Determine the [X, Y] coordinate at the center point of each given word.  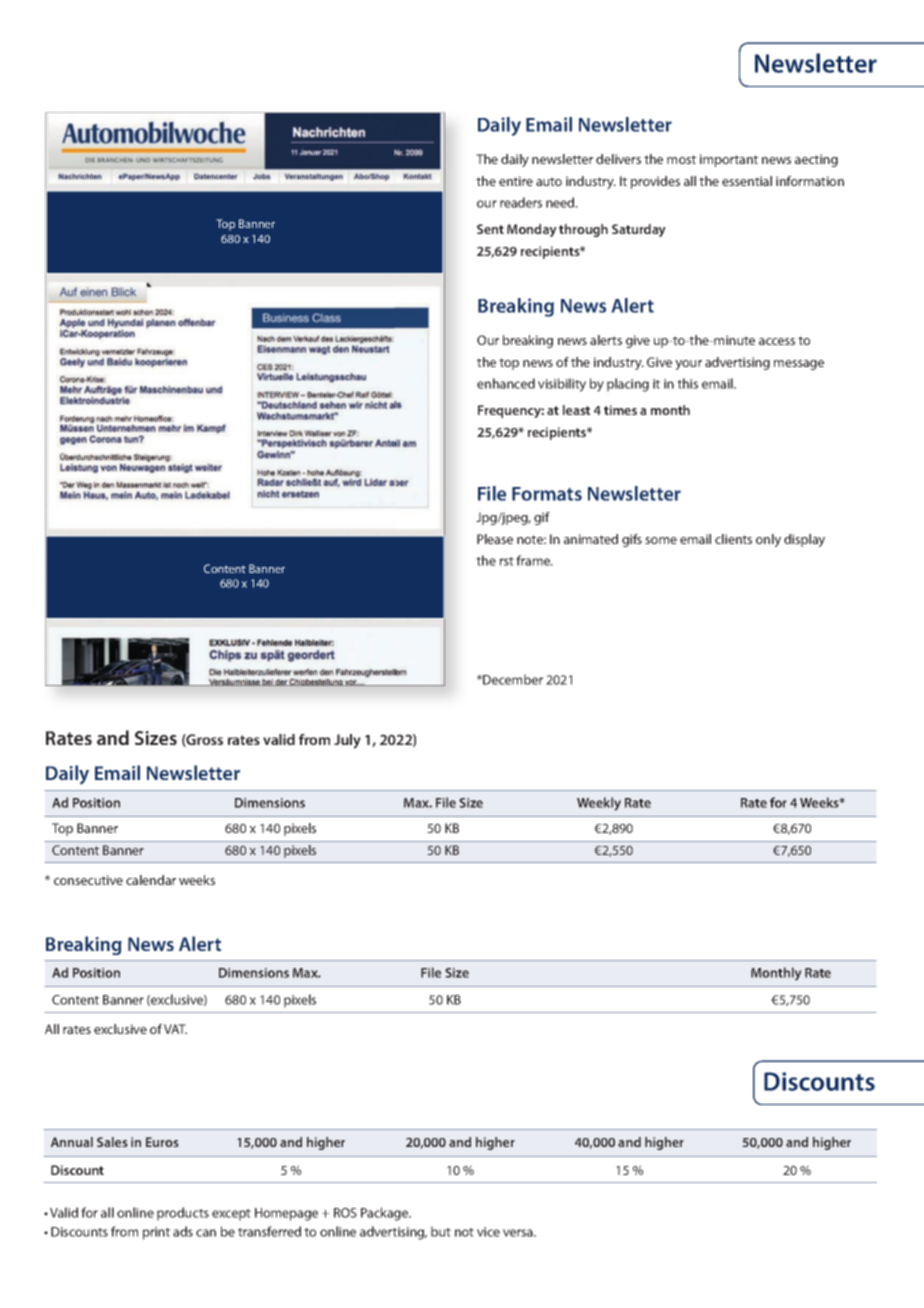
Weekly [599, 804]
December [512, 679]
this [687, 383]
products [183, 1214]
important [729, 160]
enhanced [506, 383]
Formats [547, 494]
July [347, 741]
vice [488, 1232]
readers [521, 202]
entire [516, 181]
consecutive [88, 880]
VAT [175, 1029]
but [441, 1231]
